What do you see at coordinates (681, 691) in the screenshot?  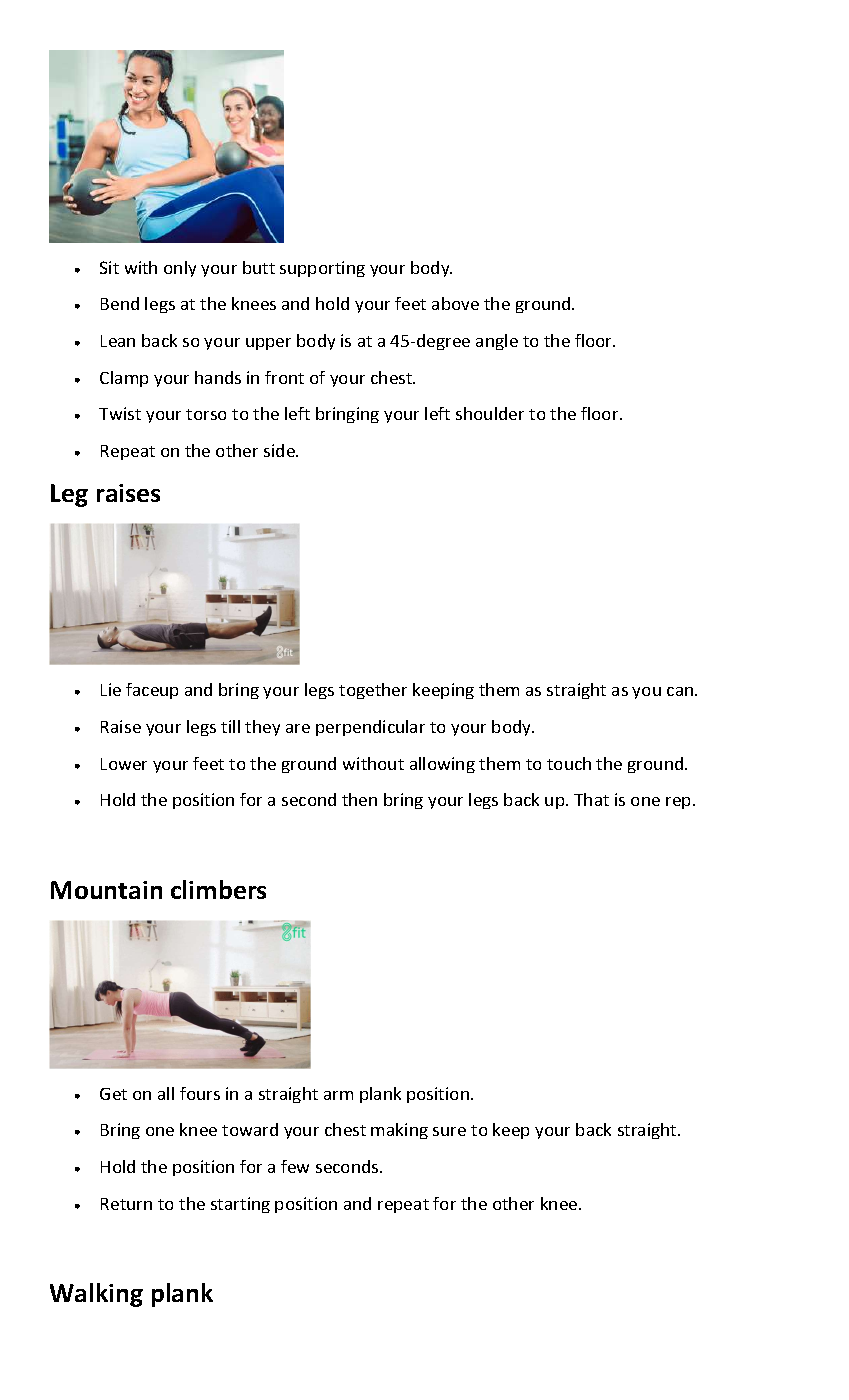 I see `can` at bounding box center [681, 691].
